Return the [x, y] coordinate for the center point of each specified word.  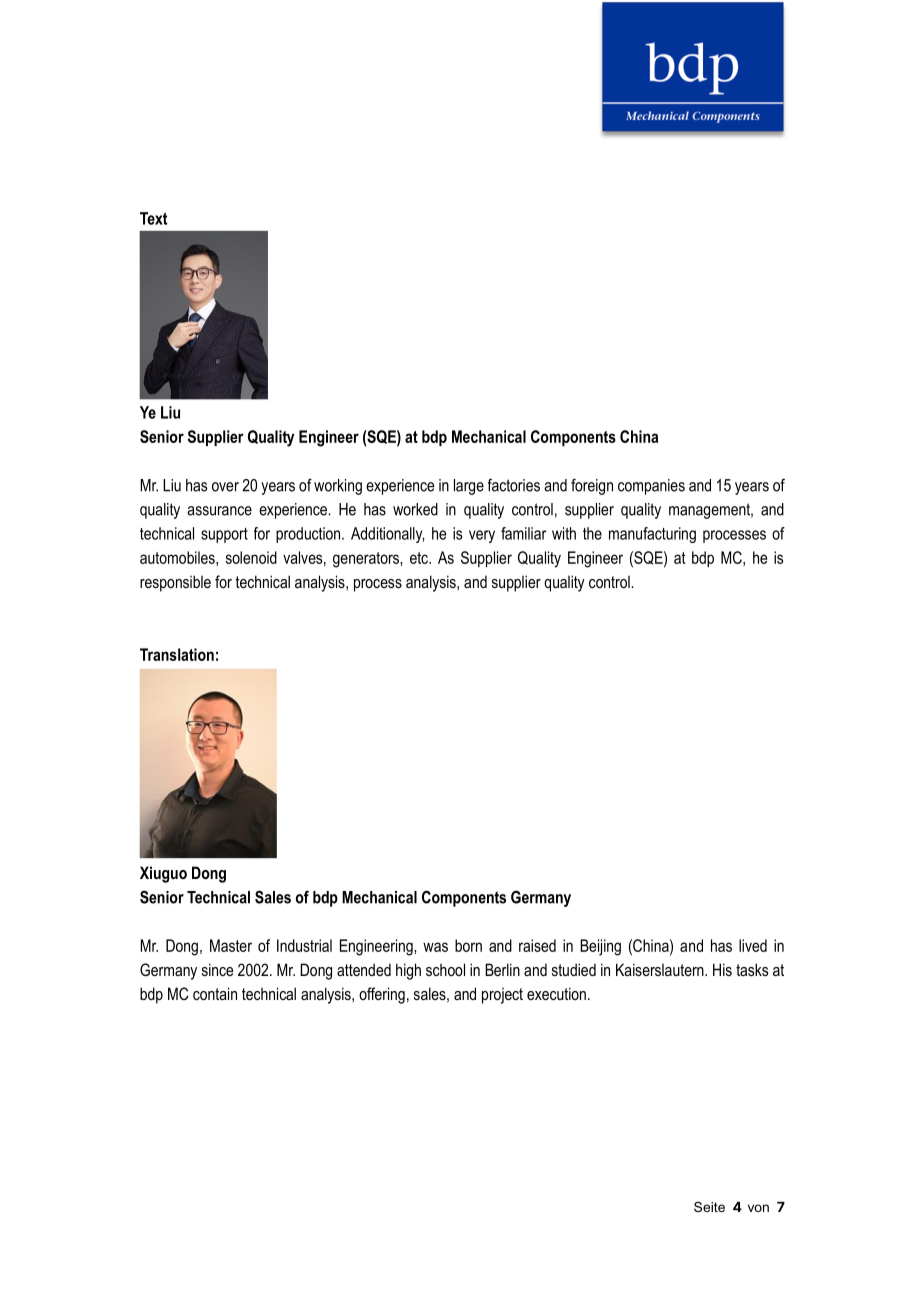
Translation [177, 654]
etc [420, 558]
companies [651, 487]
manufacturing [652, 535]
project [502, 996]
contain [215, 993]
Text [153, 218]
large [469, 487]
